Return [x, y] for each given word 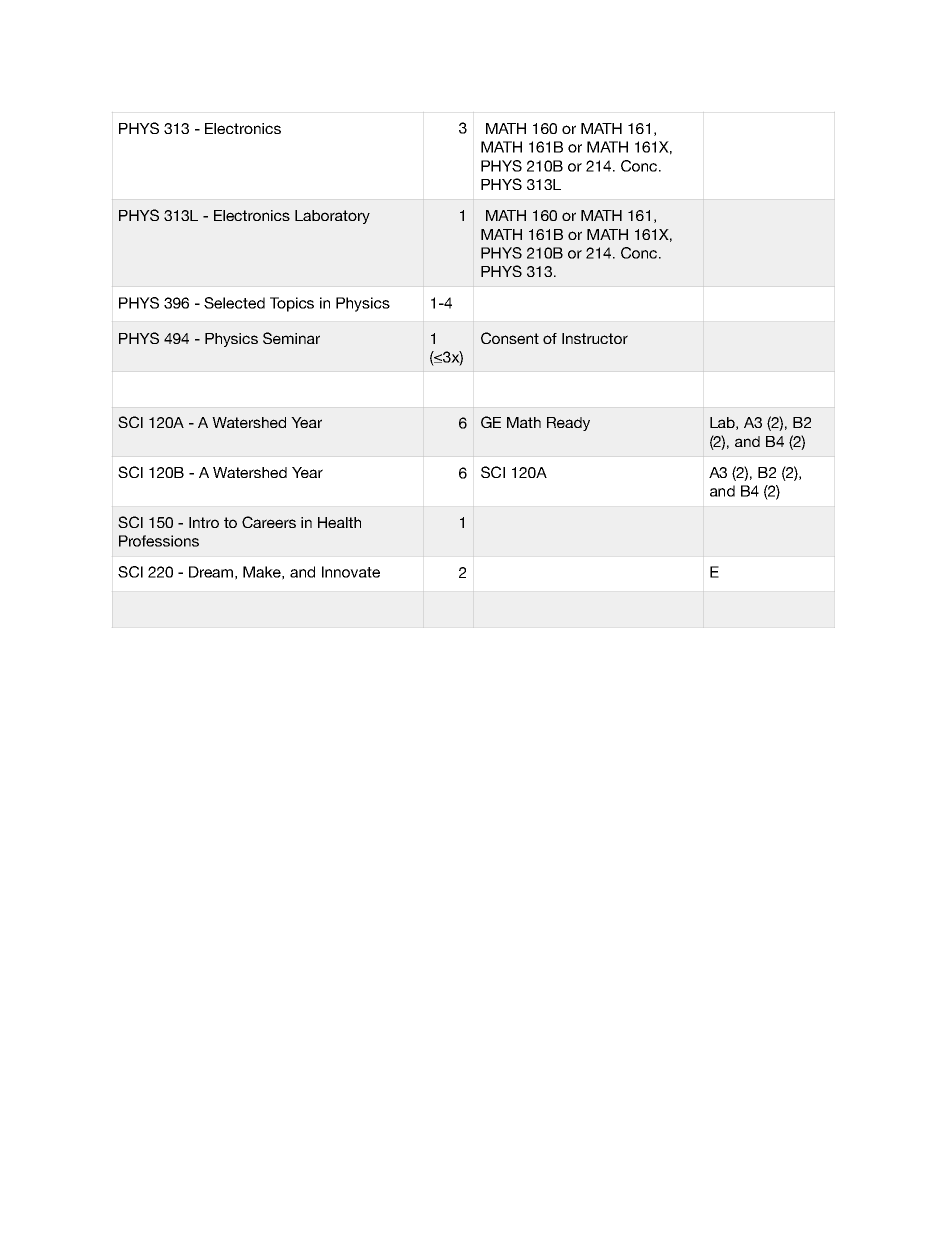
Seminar [291, 338]
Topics [292, 304]
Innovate [351, 572]
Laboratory [332, 217]
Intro [204, 522]
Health [339, 522]
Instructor [595, 338]
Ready [568, 424]
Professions [159, 541]
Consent [510, 338]
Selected [234, 303]
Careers [269, 522]
